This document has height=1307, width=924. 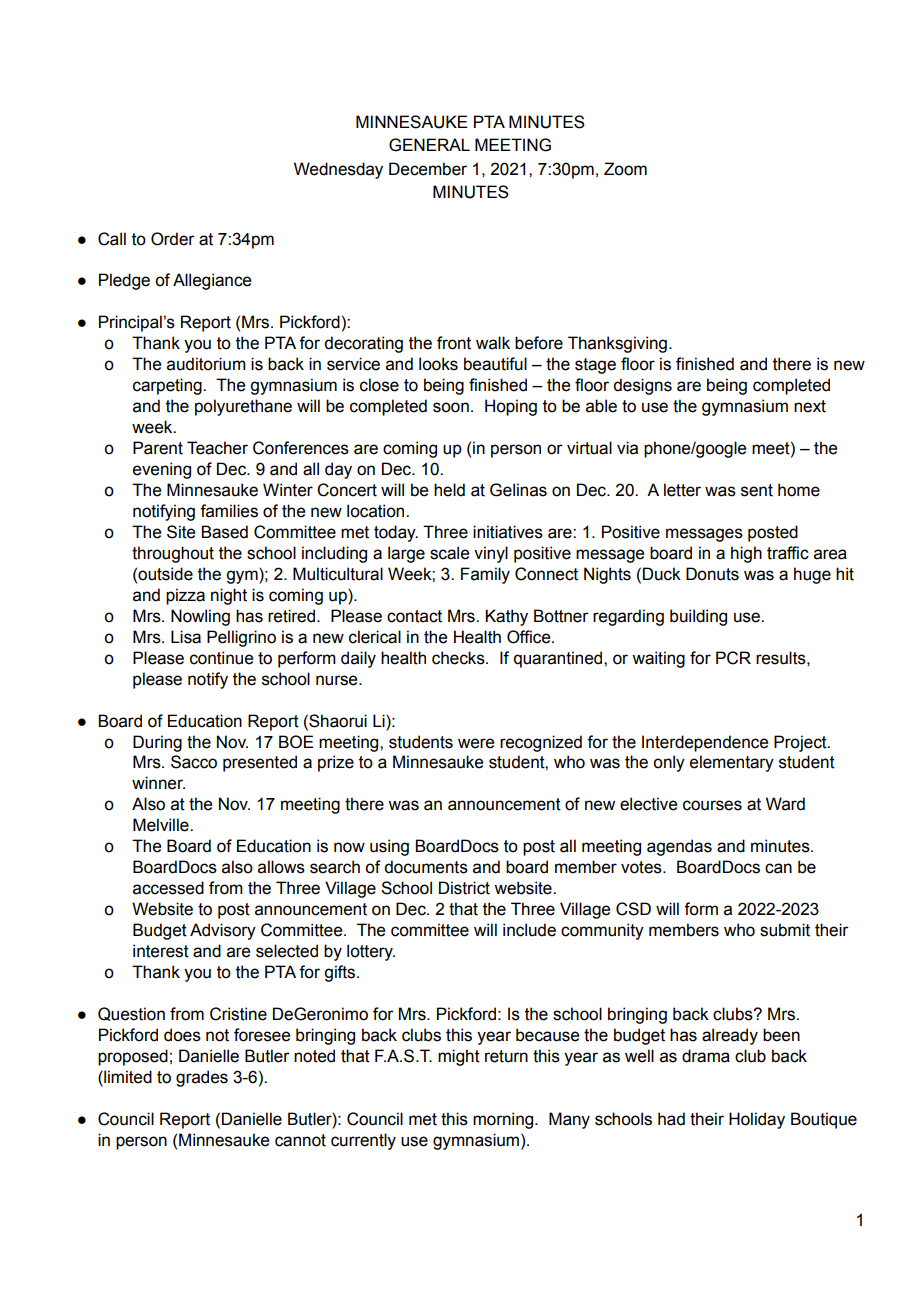 What do you see at coordinates (202, 1078) in the document?
I see `grades` at bounding box center [202, 1078].
